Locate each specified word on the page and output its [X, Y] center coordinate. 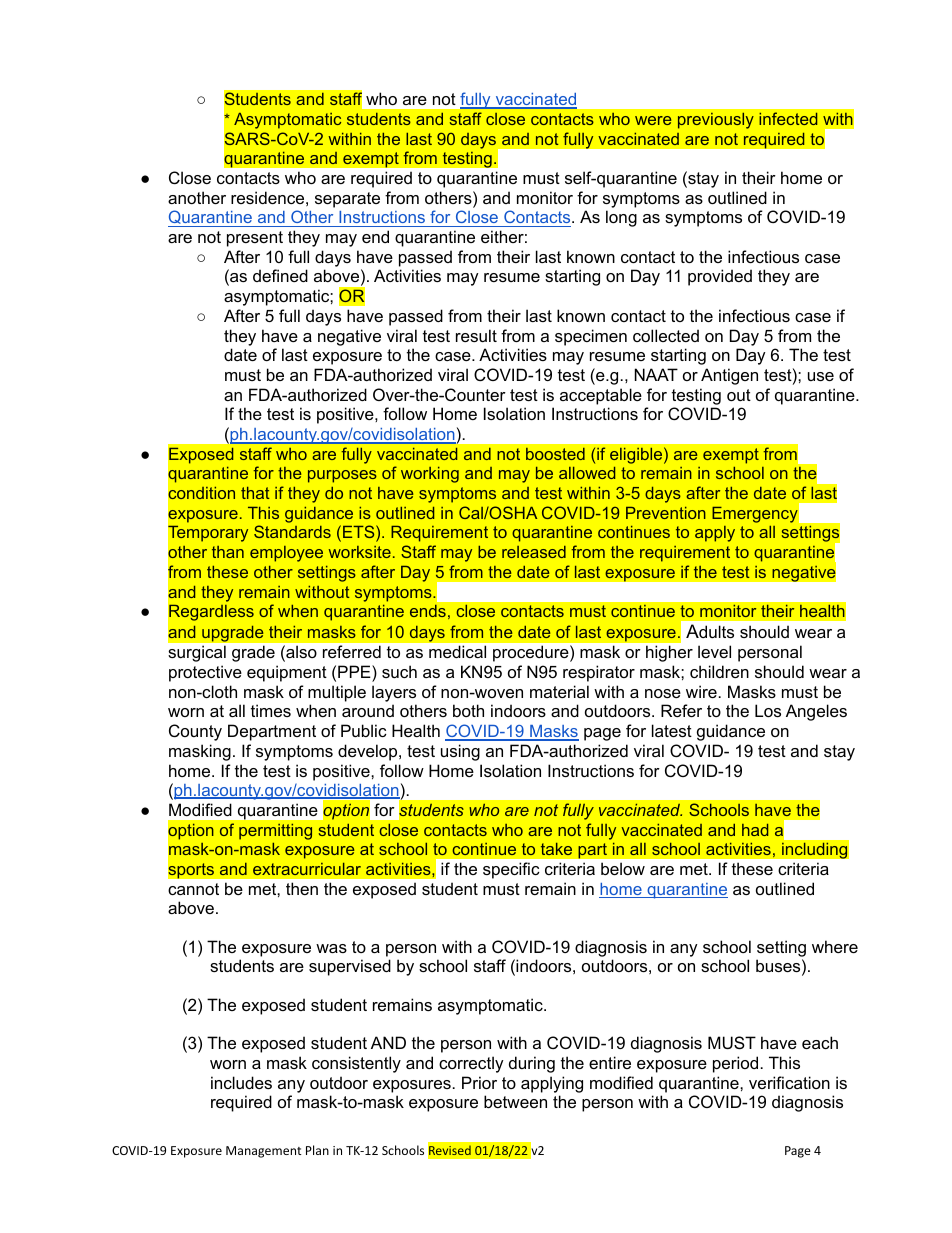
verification [789, 1082]
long [621, 218]
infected [788, 118]
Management [264, 1152]
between [515, 1101]
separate [347, 200]
